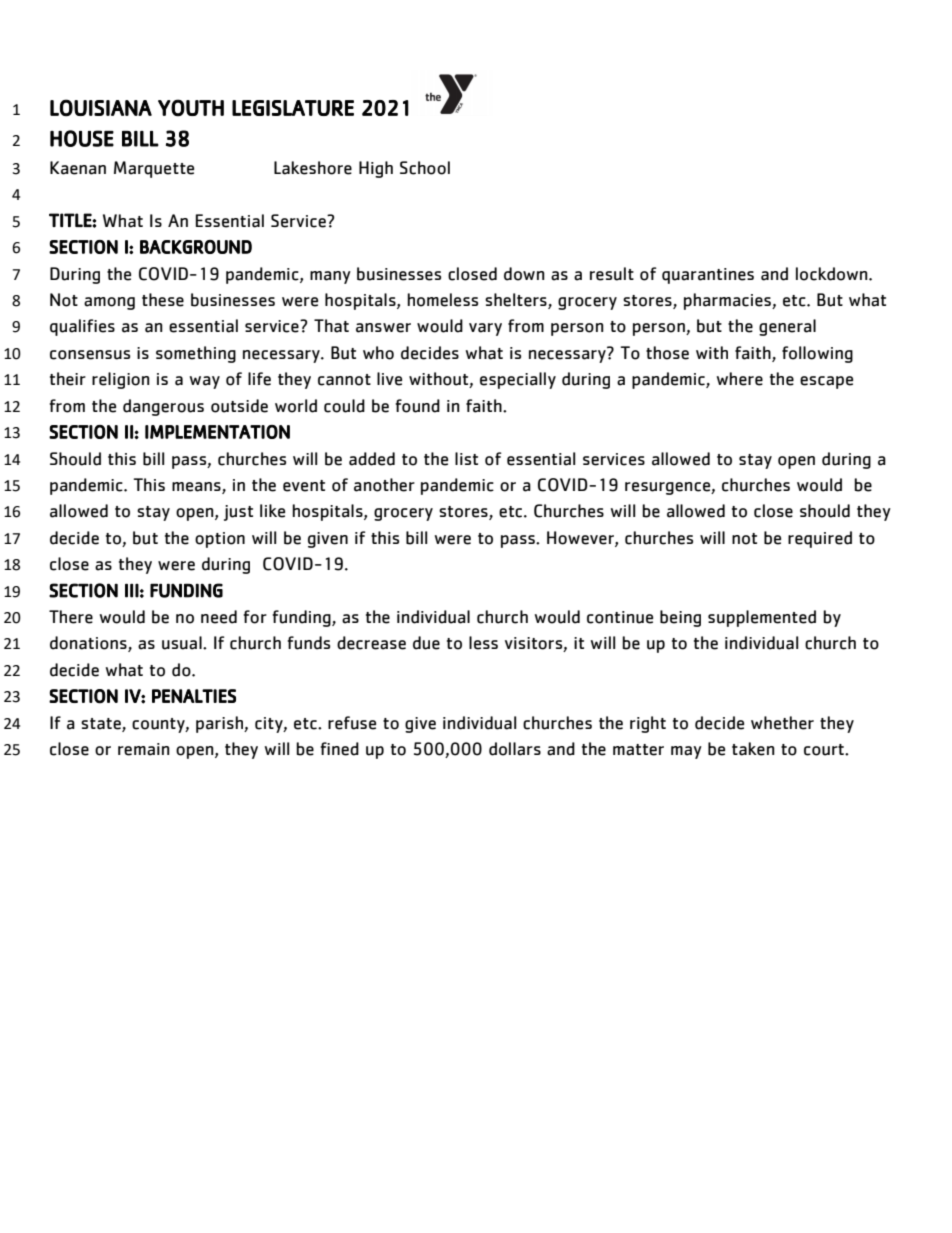 This document has height=1233, width=952. I want to click on pharmacies, so click(728, 301).
